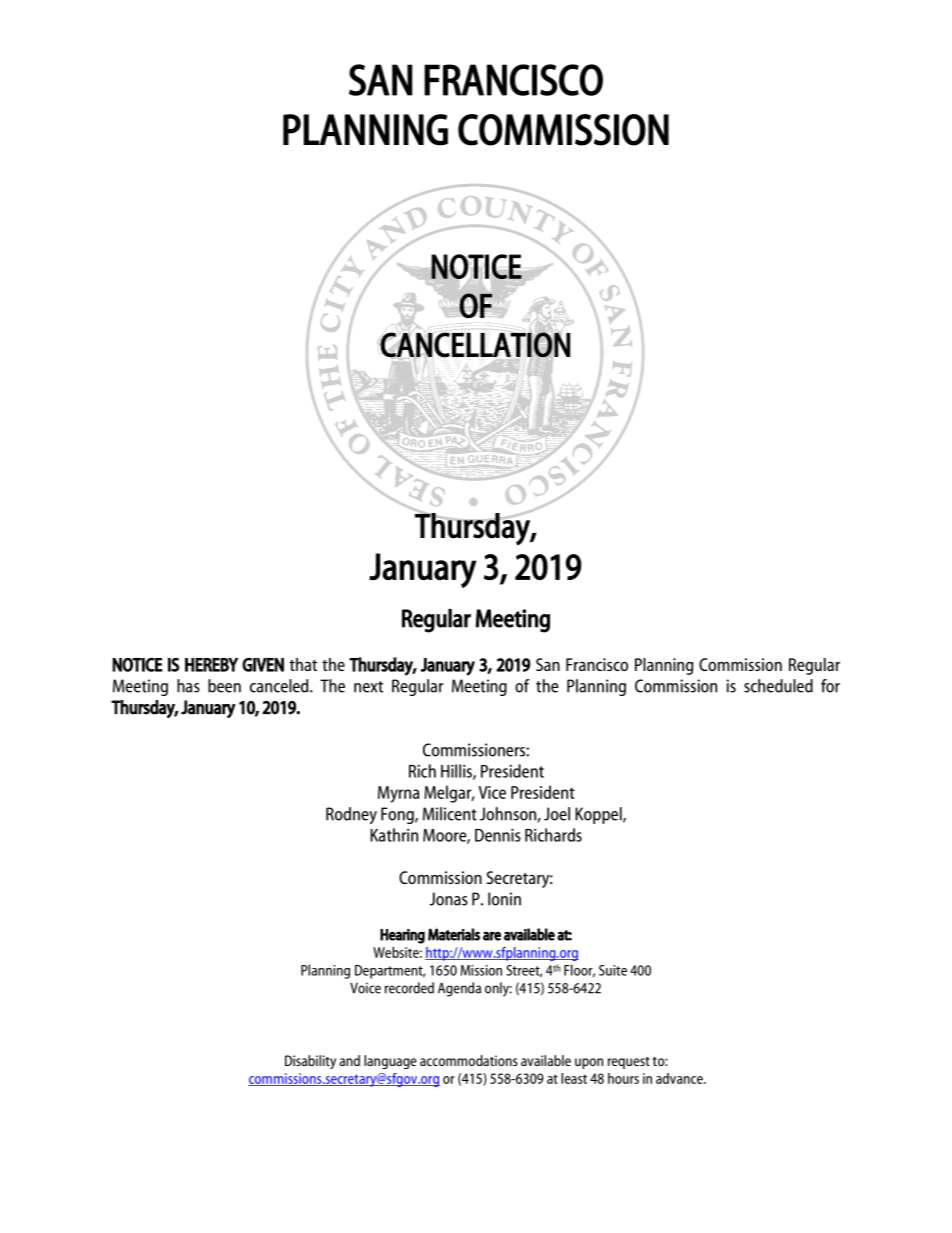 The height and width of the screenshot is (1233, 952). What do you see at coordinates (475, 345) in the screenshot?
I see `CANCELLATION` at bounding box center [475, 345].
